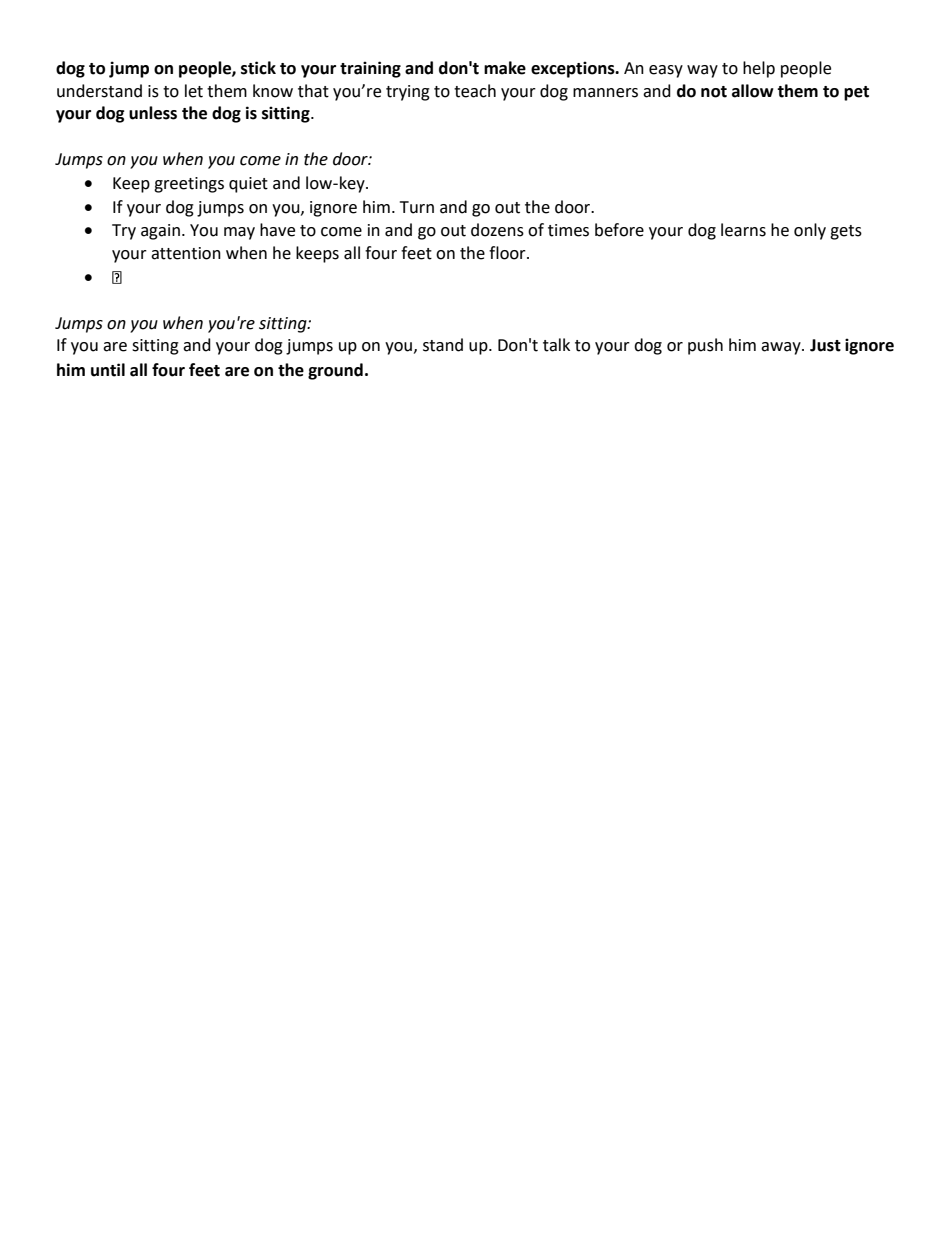 The image size is (952, 1233). I want to click on until, so click(108, 370).
